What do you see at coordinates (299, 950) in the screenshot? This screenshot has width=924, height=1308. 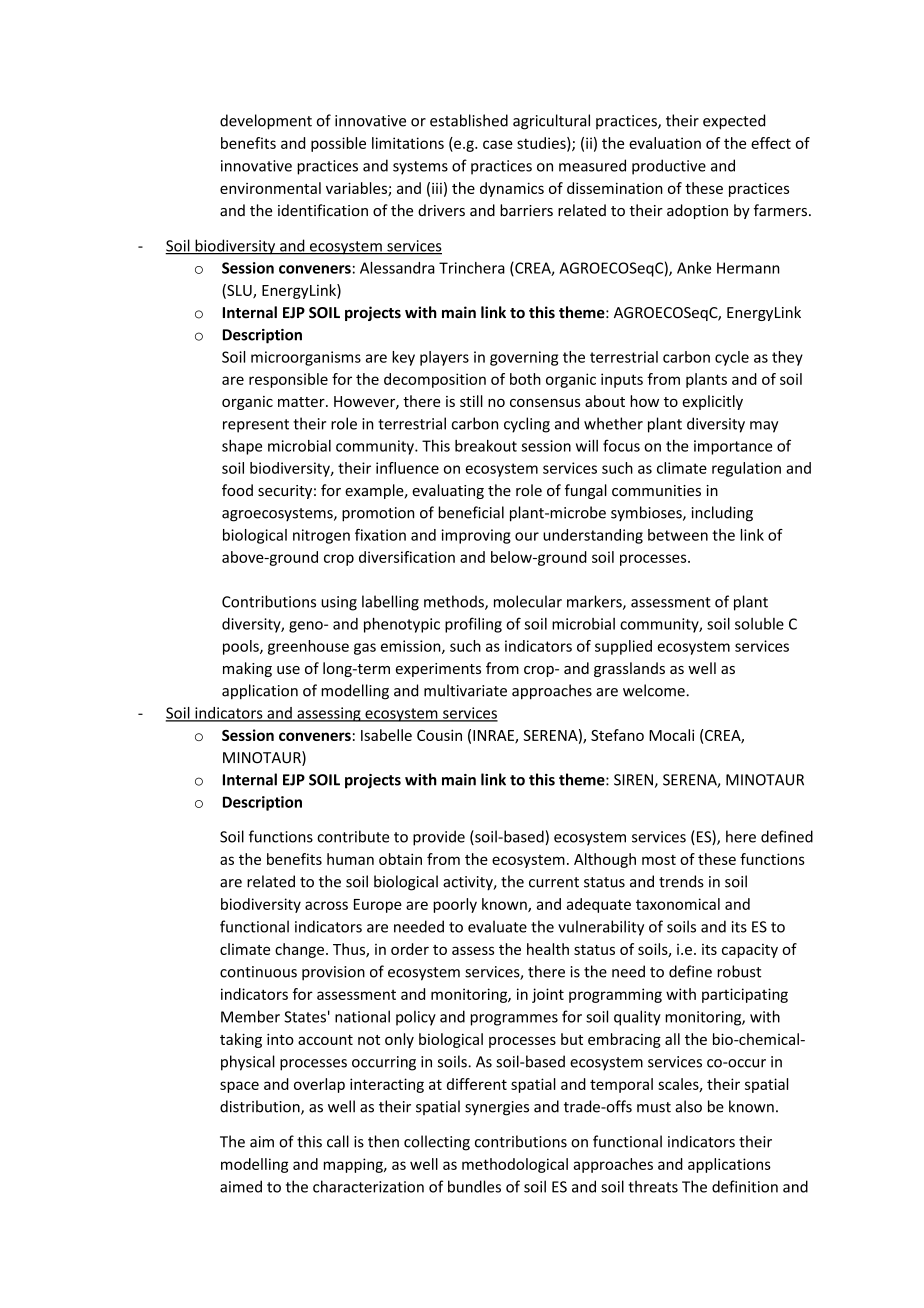 I see `change` at bounding box center [299, 950].
